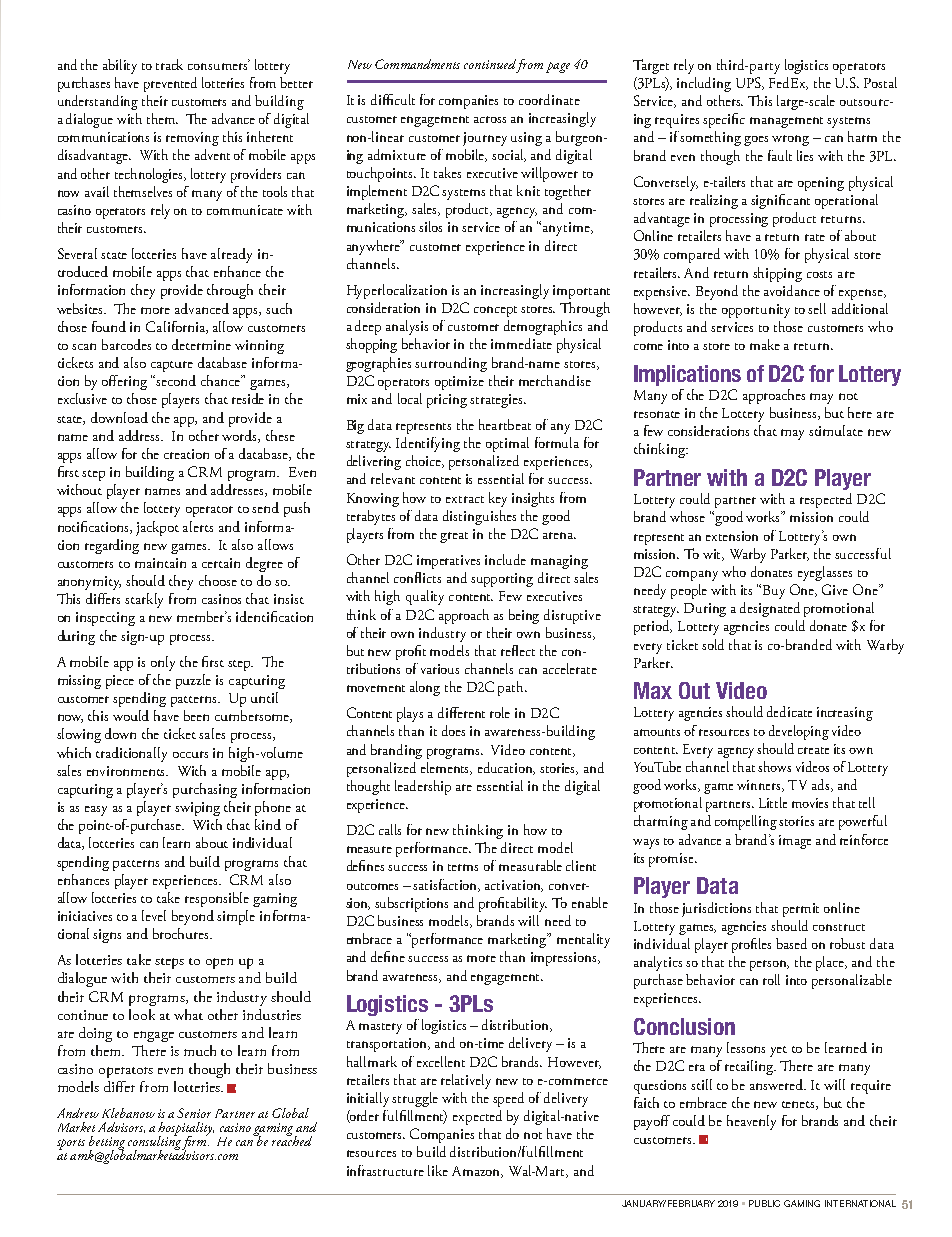 This screenshot has height=1237, width=952. Describe the element at coordinates (751, 1122) in the screenshot. I see `heavenly` at that location.
